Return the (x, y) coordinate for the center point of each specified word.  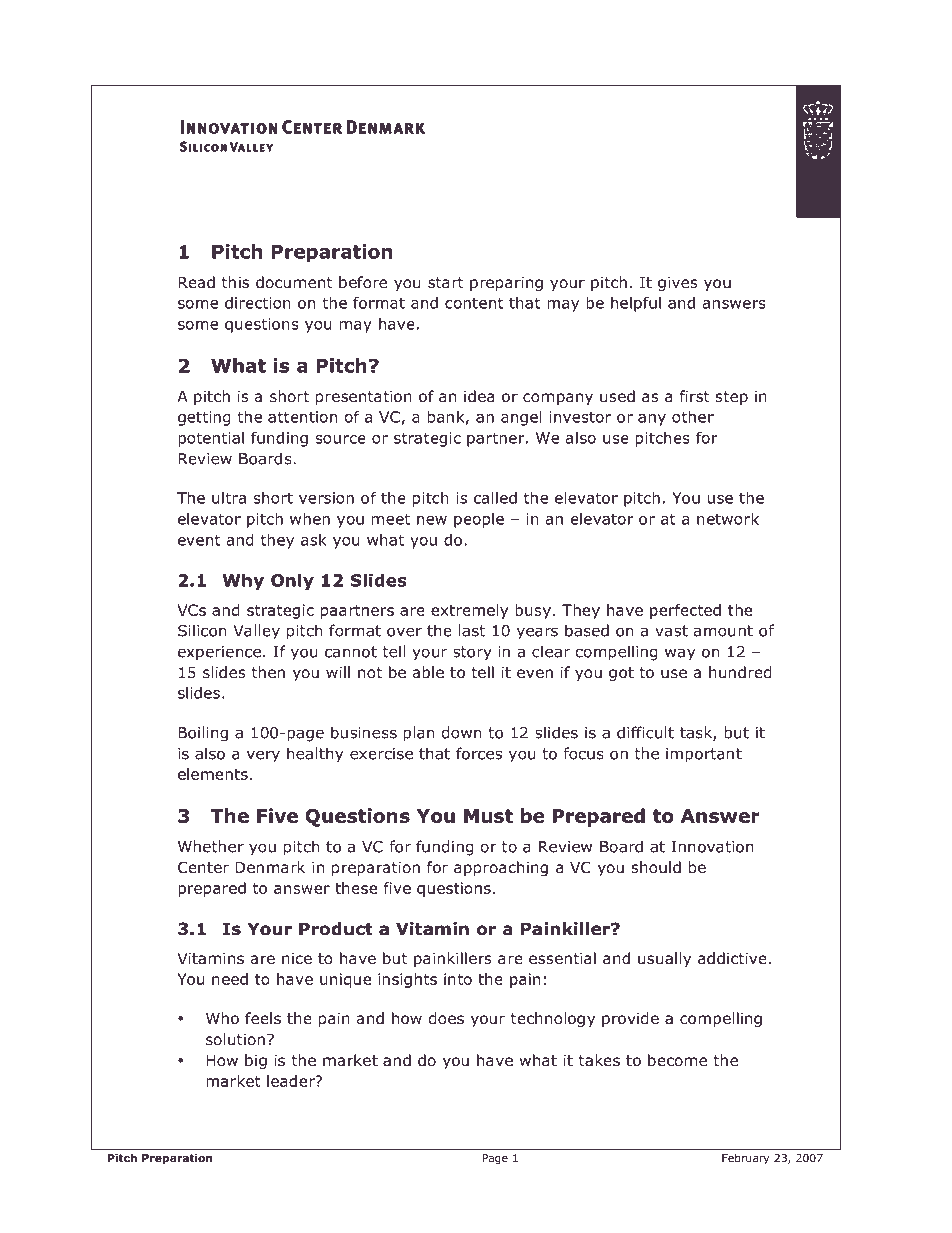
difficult (645, 732)
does (446, 1018)
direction (258, 303)
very (263, 756)
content (474, 303)
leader (292, 1081)
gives (678, 283)
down (461, 732)
